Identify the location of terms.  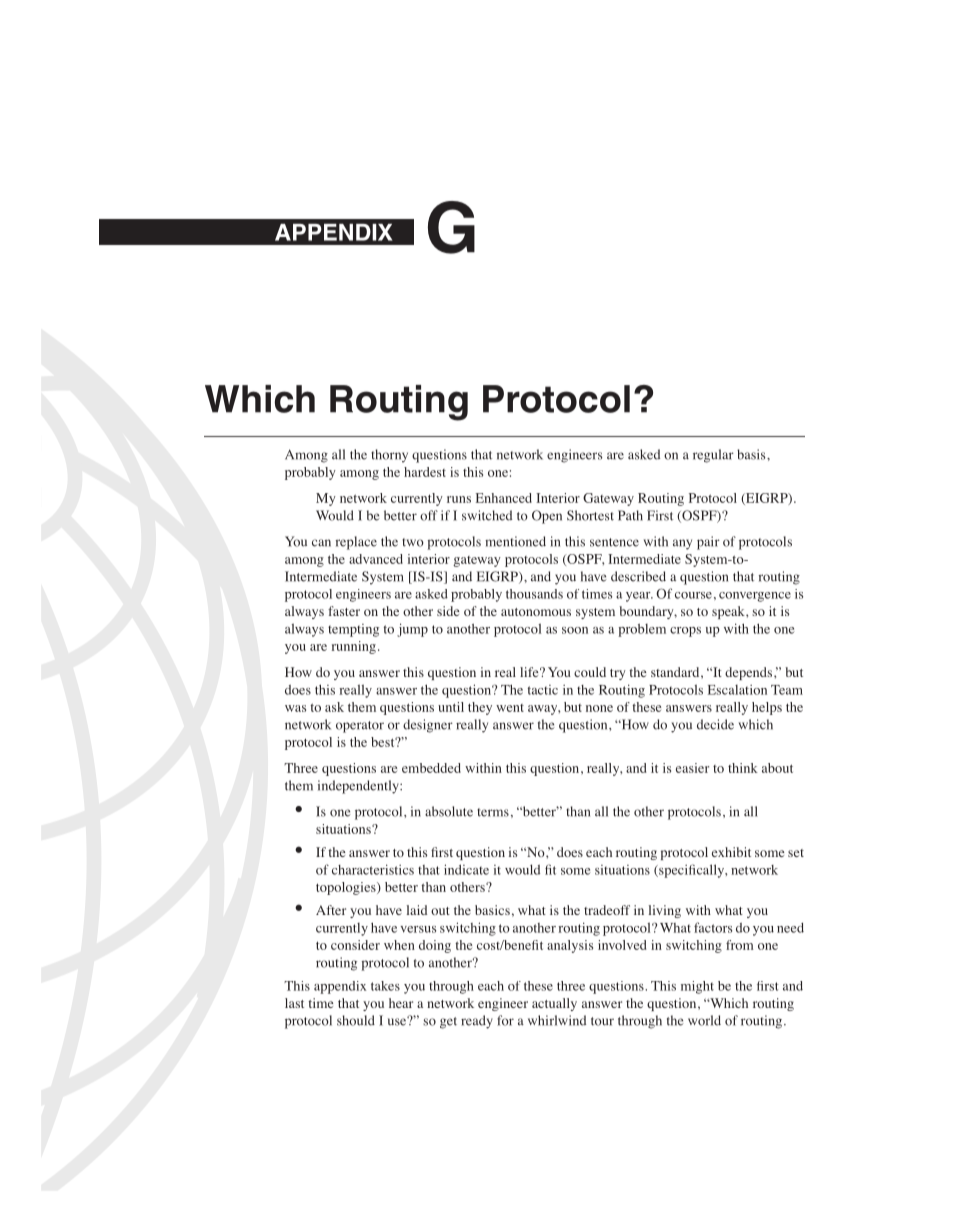
(493, 812).
